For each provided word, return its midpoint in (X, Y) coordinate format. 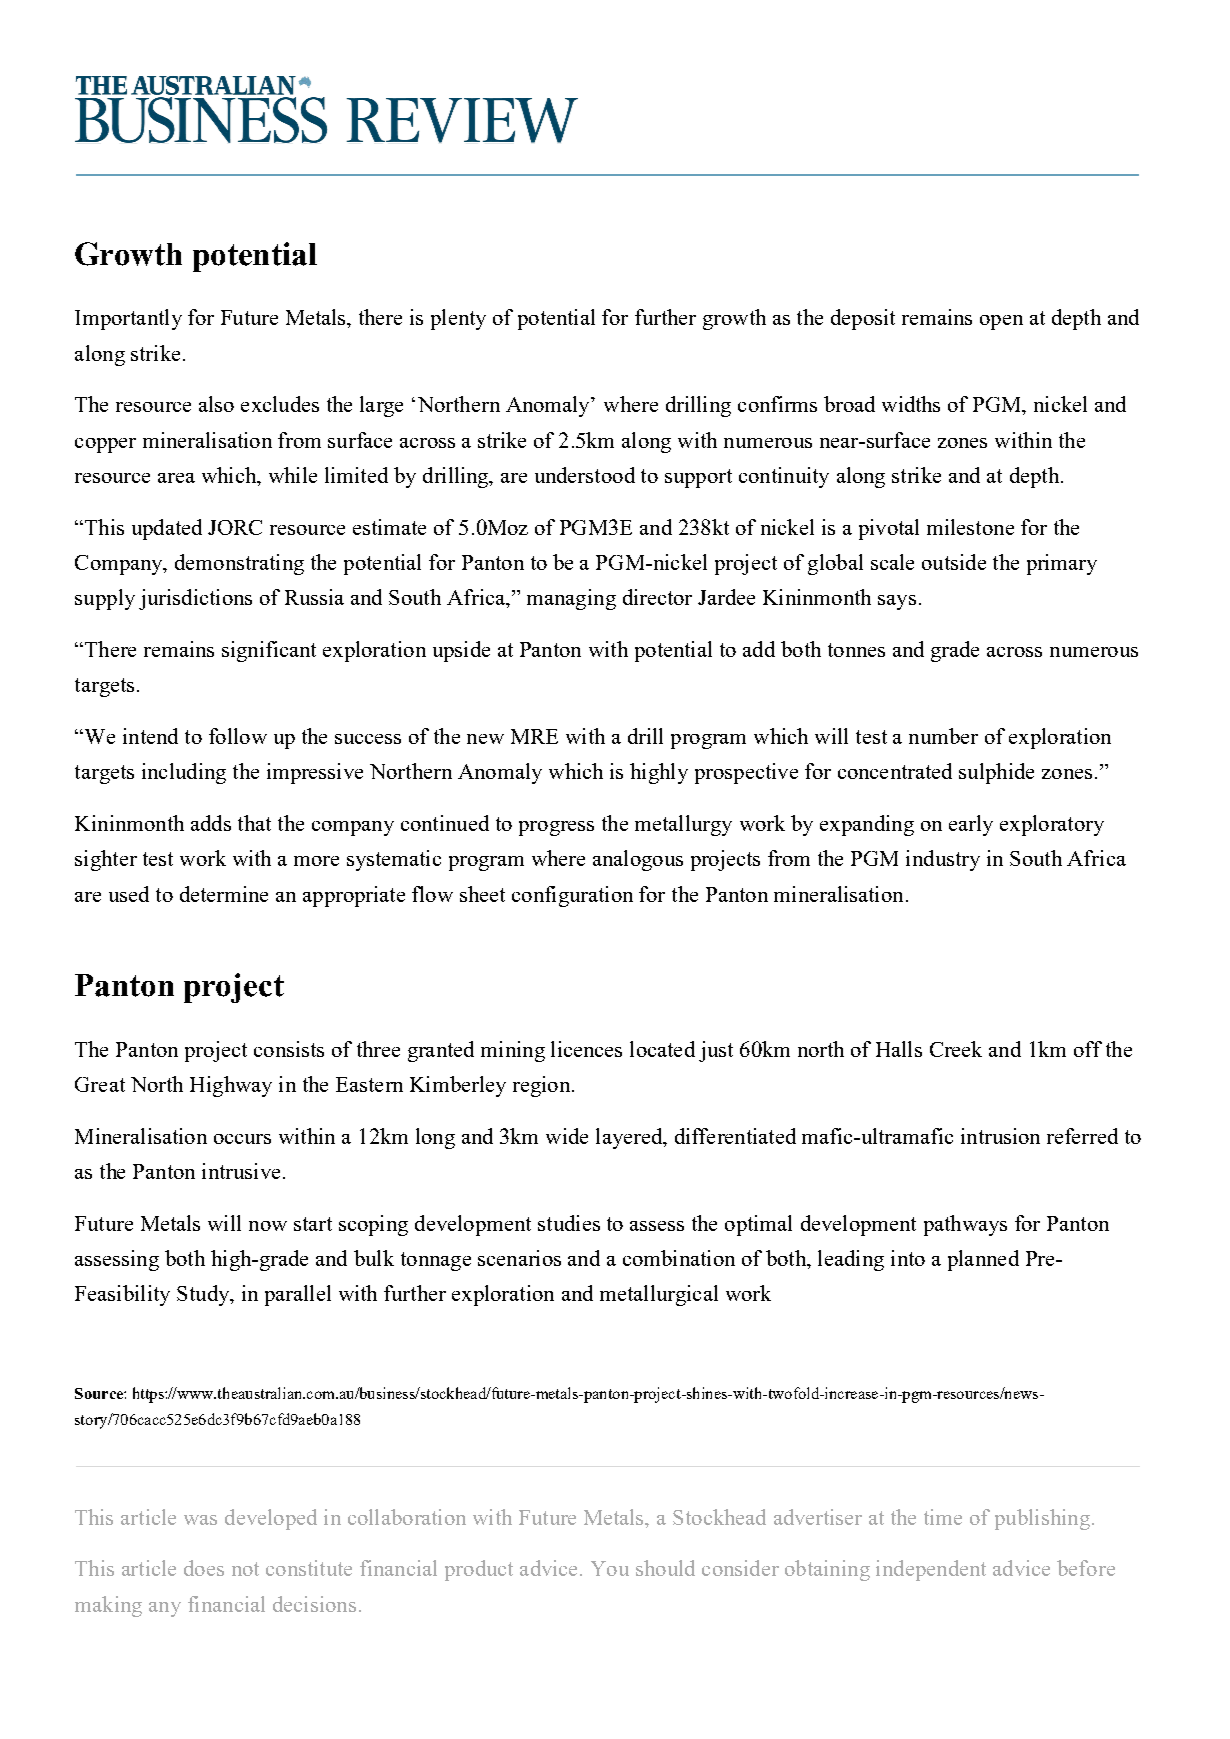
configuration (572, 896)
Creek (956, 1049)
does (204, 1568)
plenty (458, 319)
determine (224, 894)
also (216, 404)
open (1001, 322)
